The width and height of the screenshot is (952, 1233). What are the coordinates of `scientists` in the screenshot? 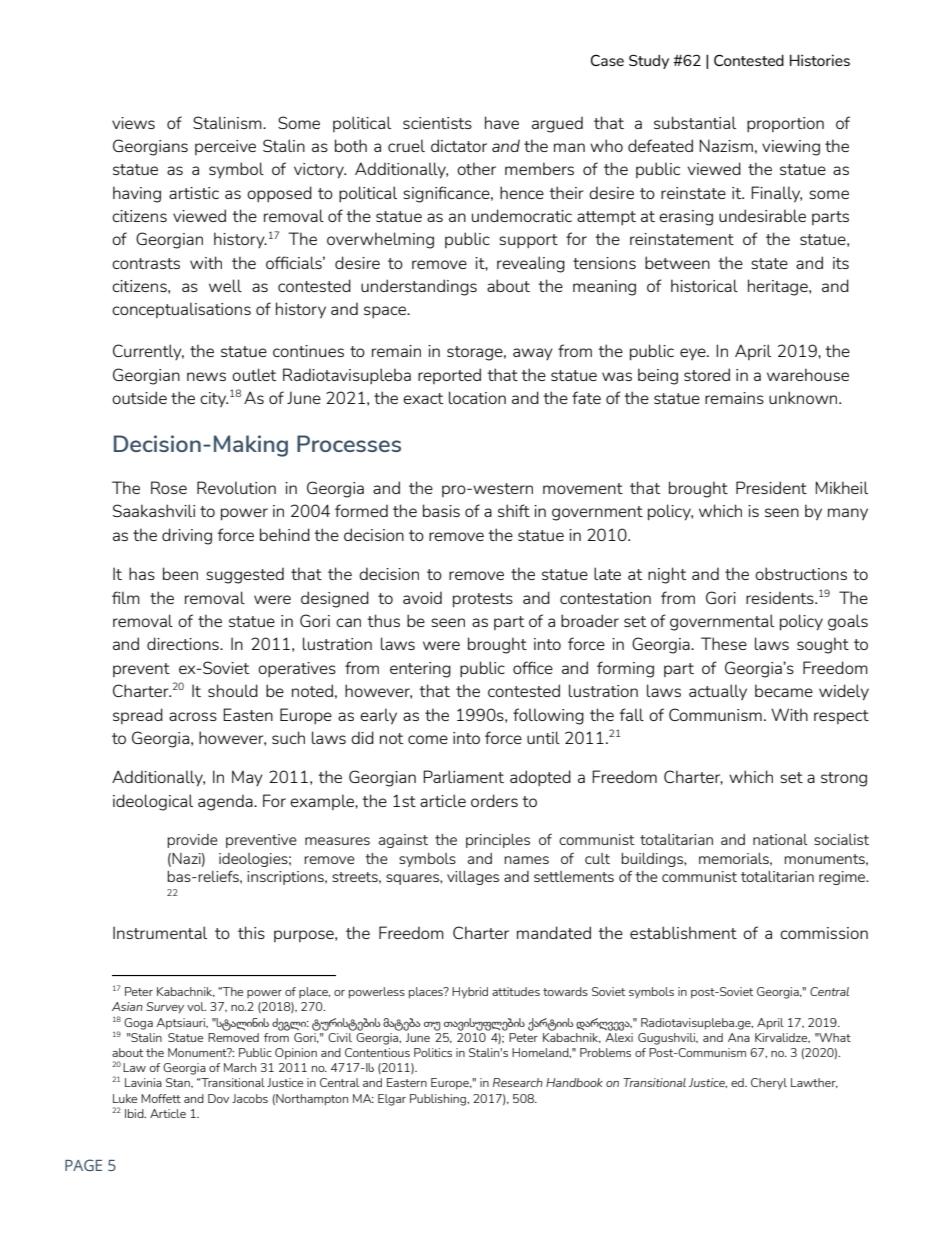 It's located at (437, 123).
